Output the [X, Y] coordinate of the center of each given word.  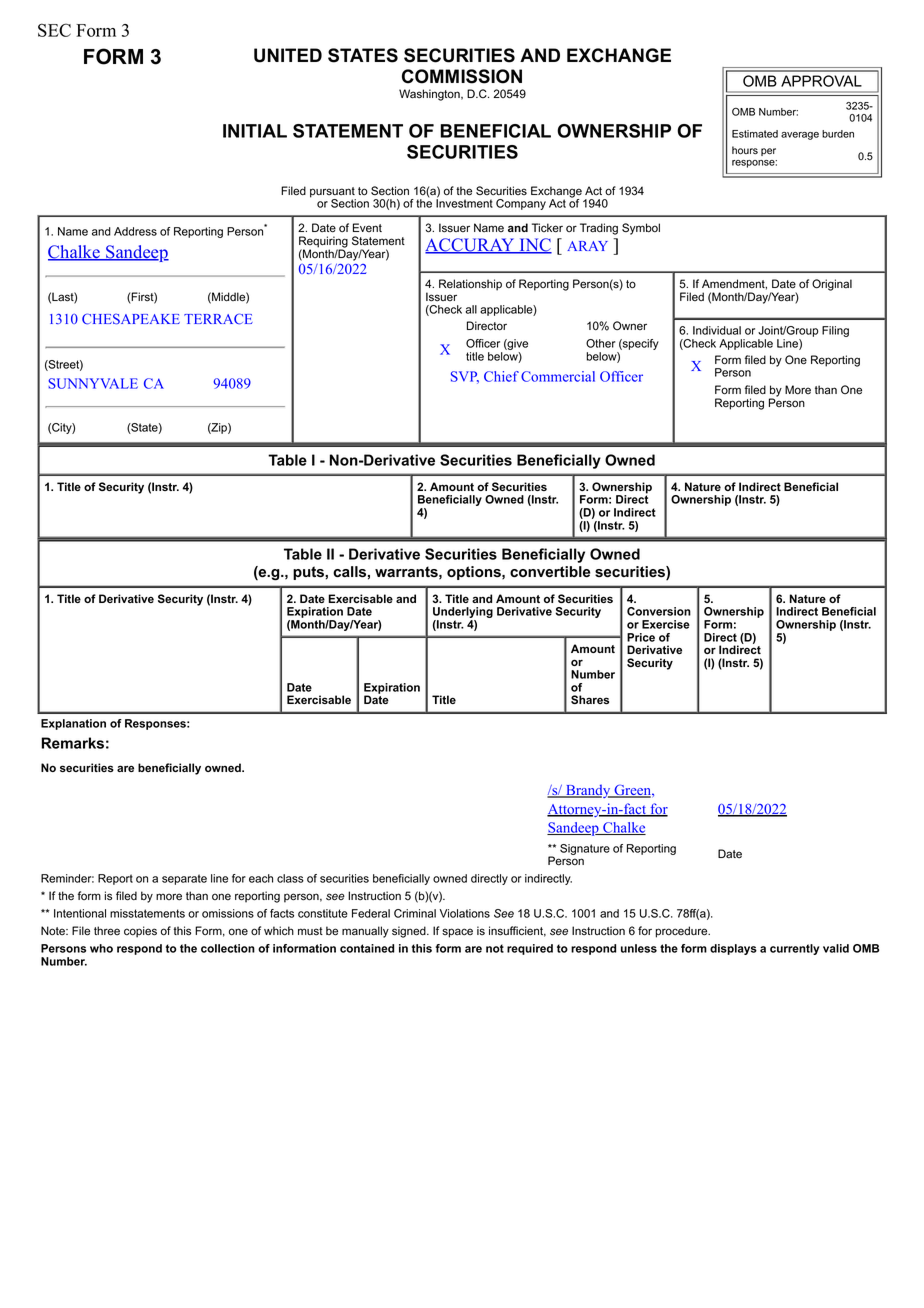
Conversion [659, 611]
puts [309, 573]
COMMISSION [462, 76]
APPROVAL [821, 81]
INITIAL [255, 131]
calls [349, 572]
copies [140, 932]
